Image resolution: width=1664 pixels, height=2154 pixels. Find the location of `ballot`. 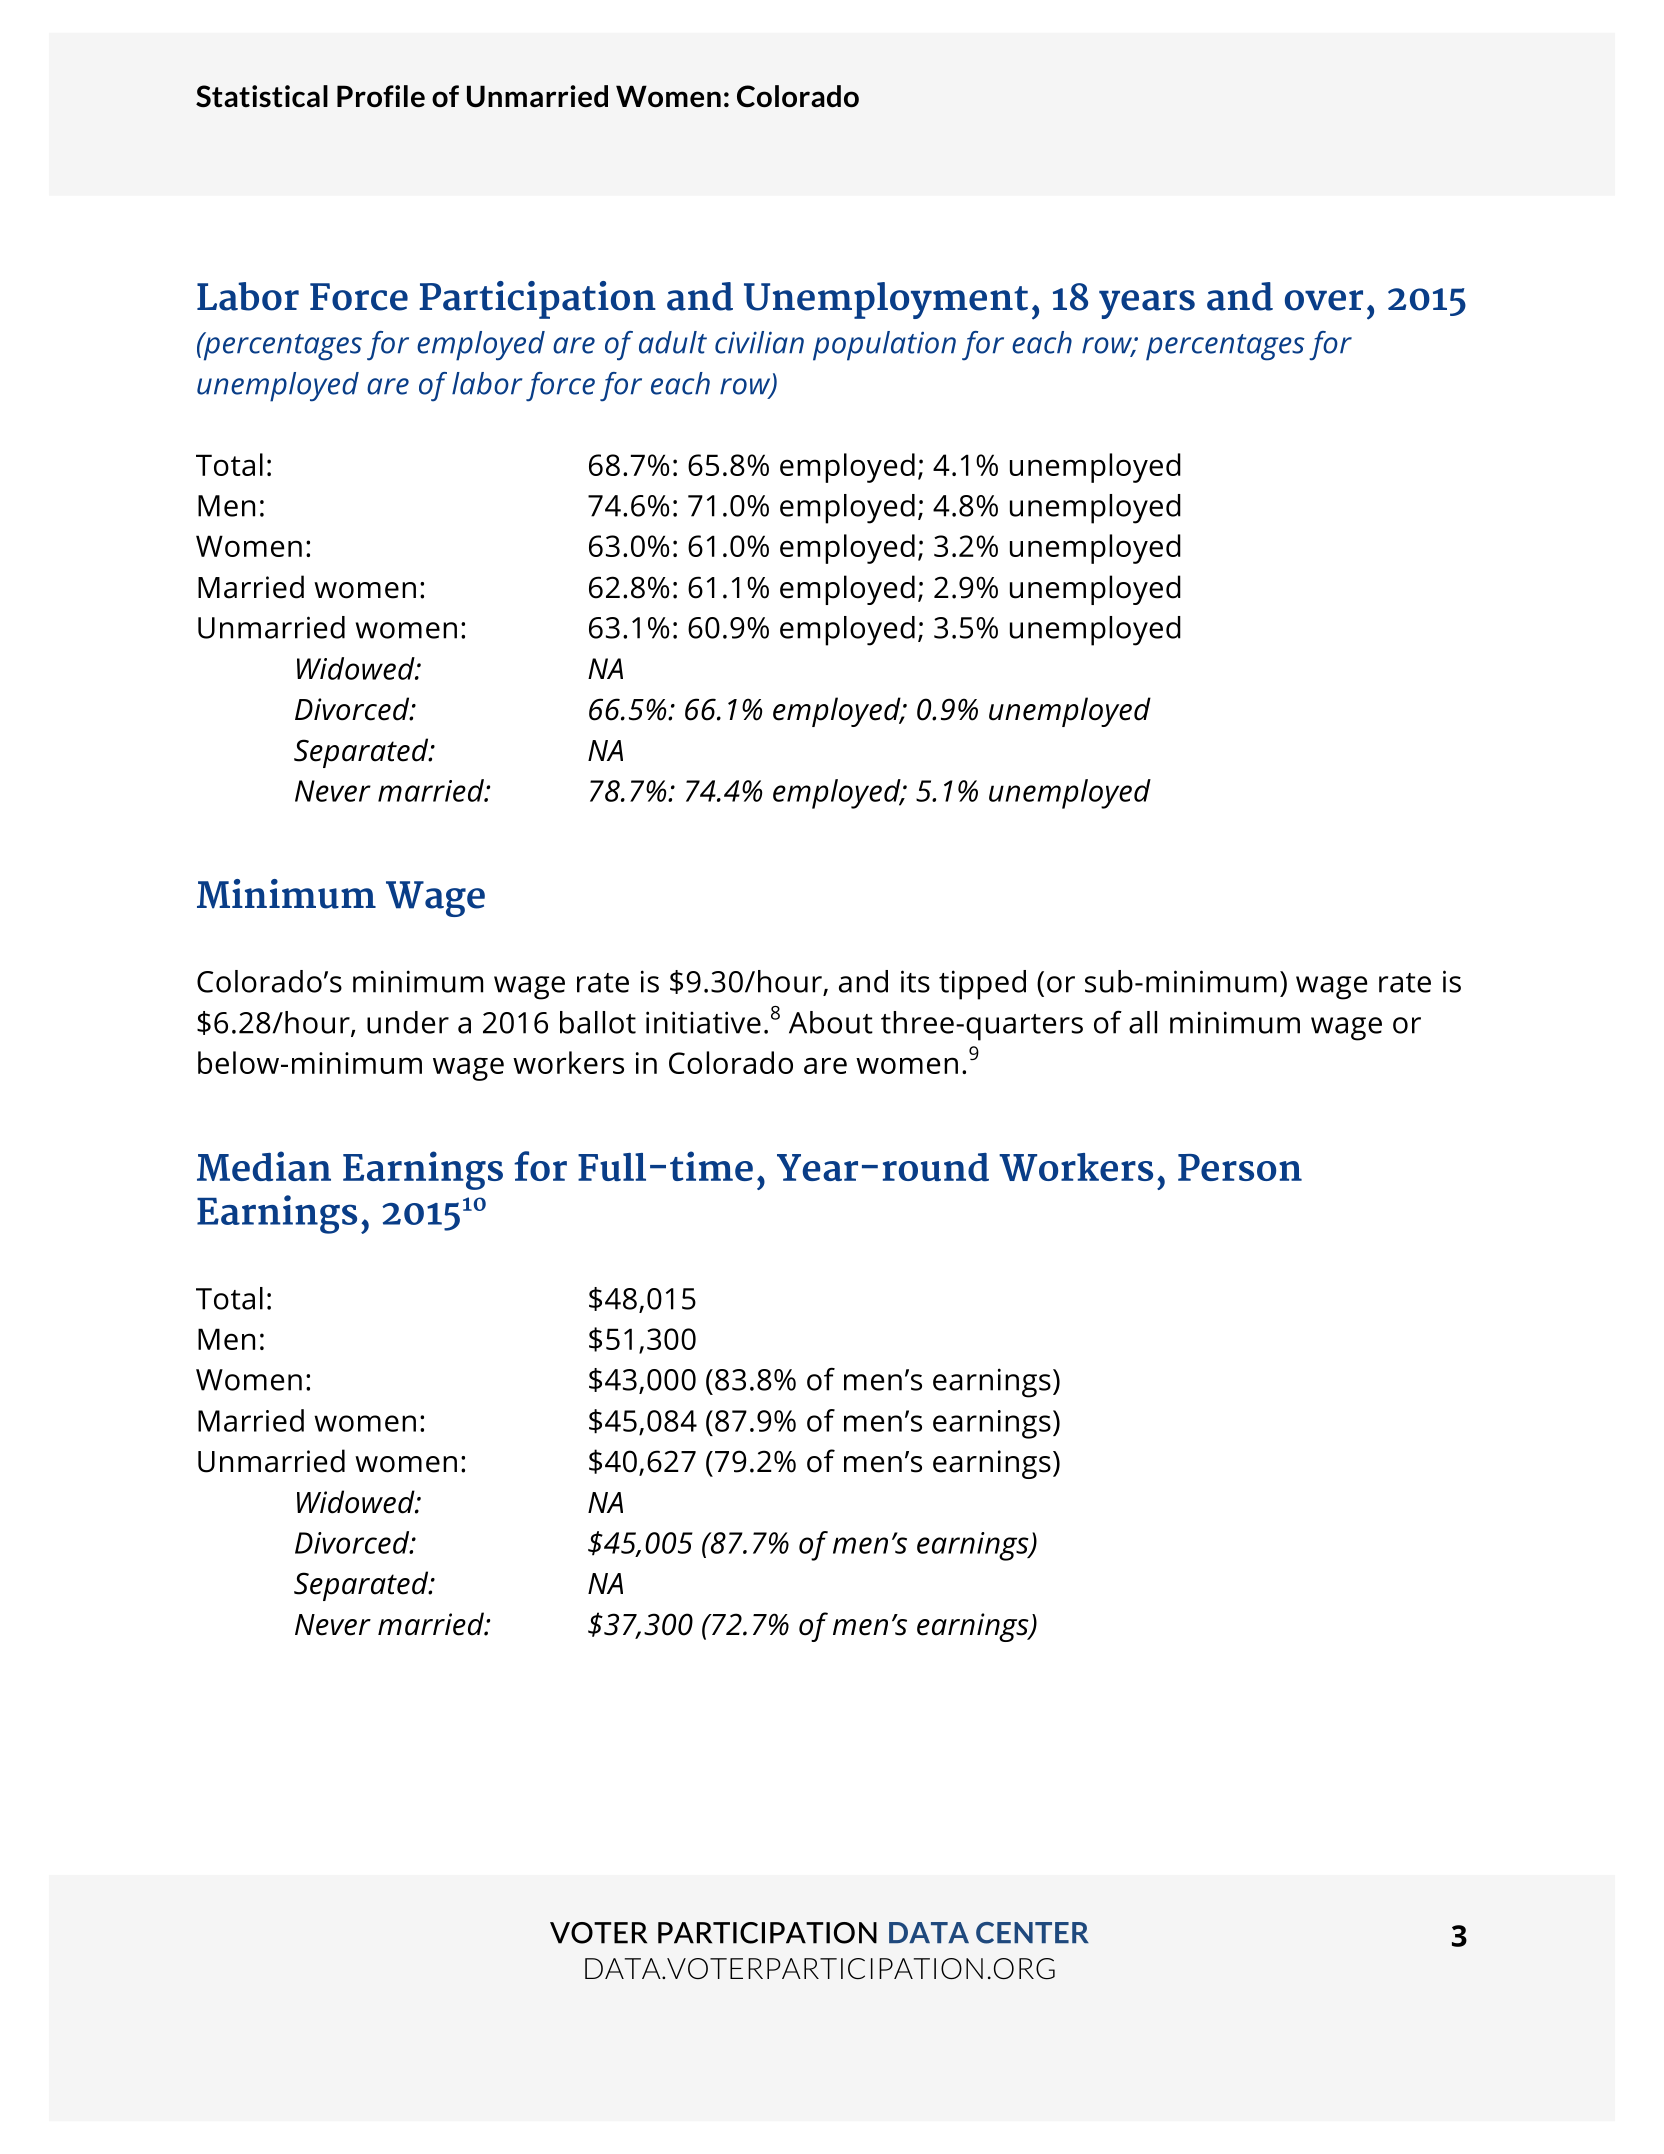

ballot is located at coordinates (598, 1022).
